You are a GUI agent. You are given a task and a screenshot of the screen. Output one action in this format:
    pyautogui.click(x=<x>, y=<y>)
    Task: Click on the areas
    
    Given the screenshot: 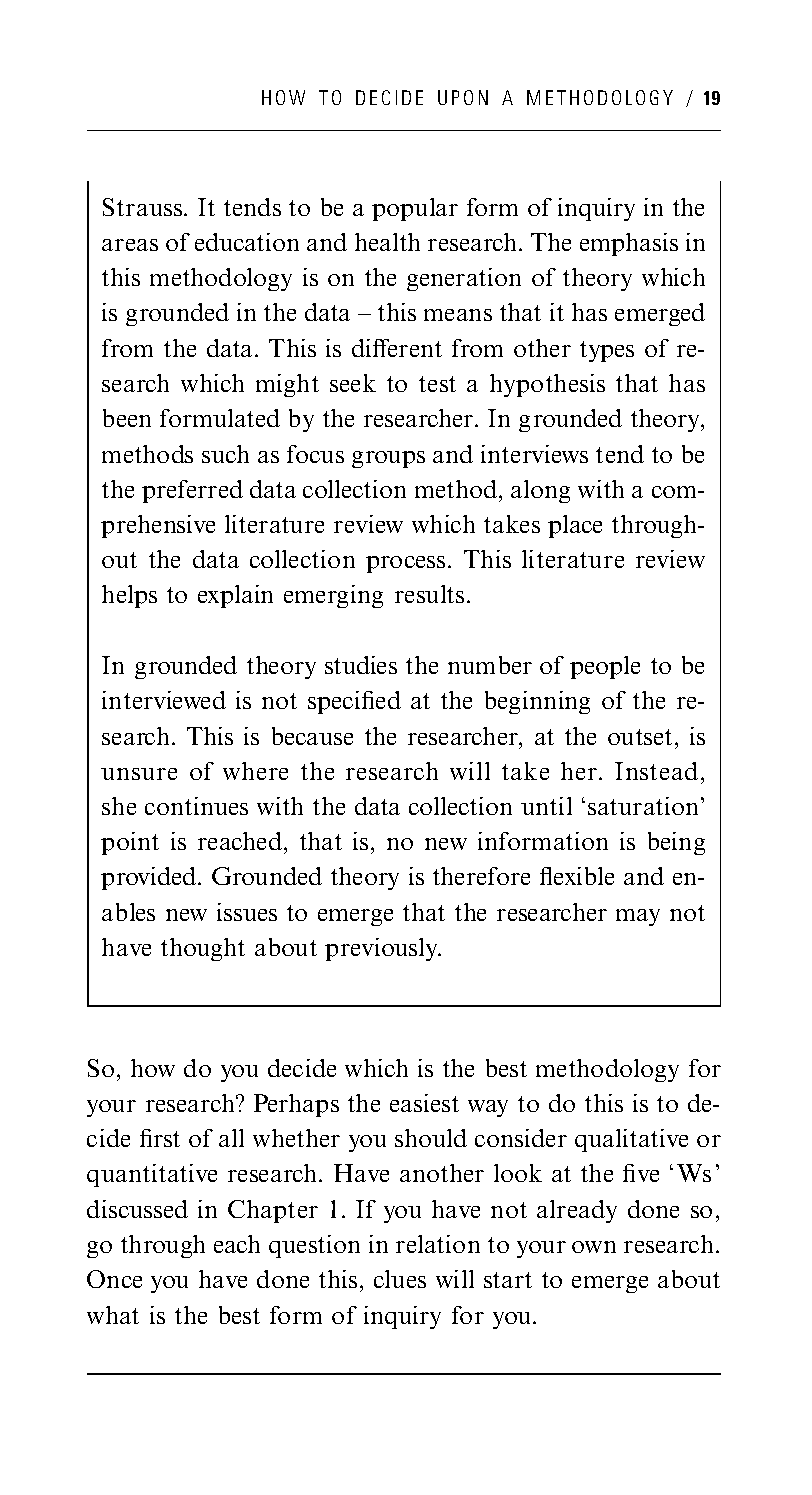 What is the action you would take?
    pyautogui.click(x=130, y=245)
